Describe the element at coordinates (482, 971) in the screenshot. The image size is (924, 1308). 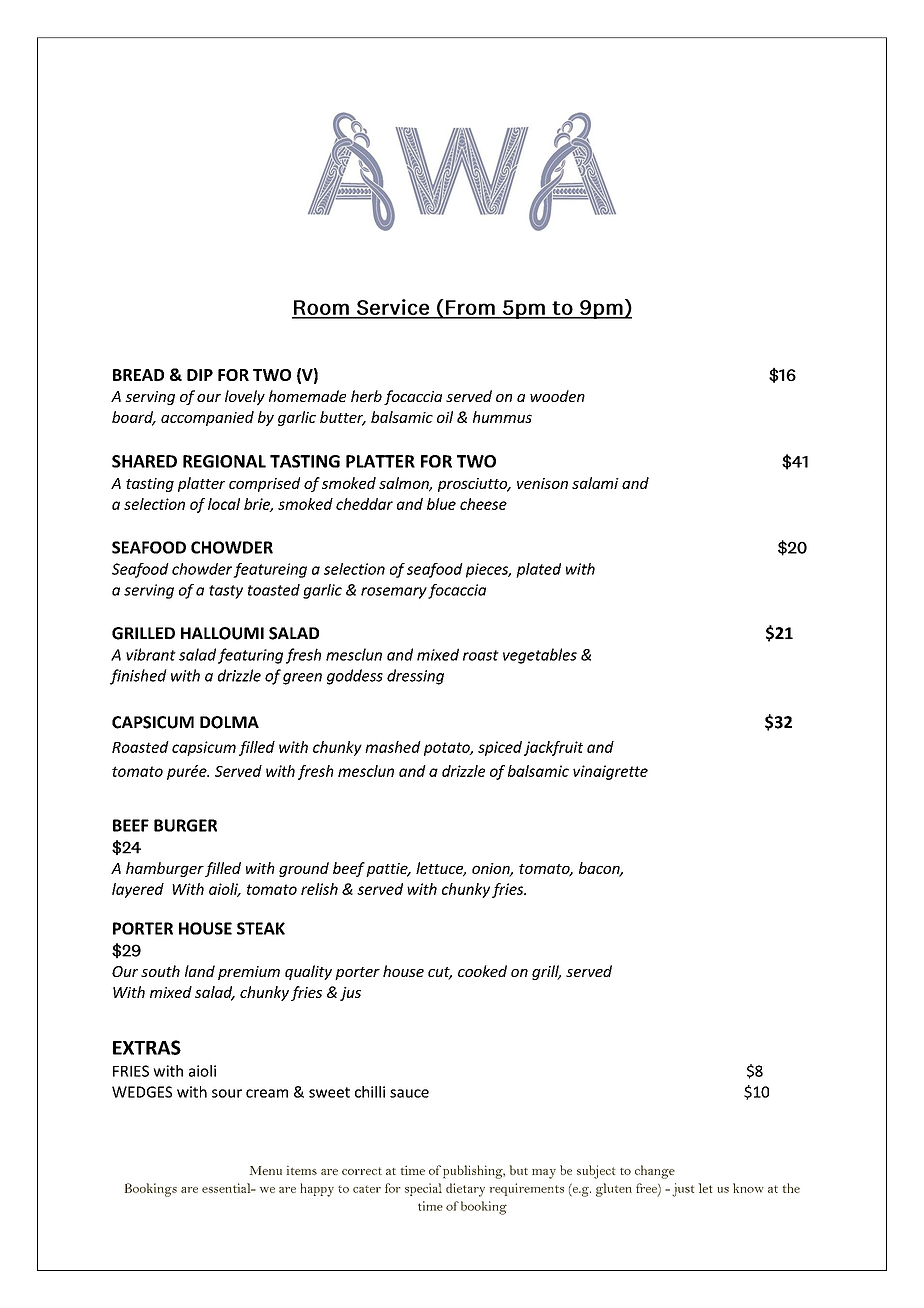
I see `cooked` at that location.
